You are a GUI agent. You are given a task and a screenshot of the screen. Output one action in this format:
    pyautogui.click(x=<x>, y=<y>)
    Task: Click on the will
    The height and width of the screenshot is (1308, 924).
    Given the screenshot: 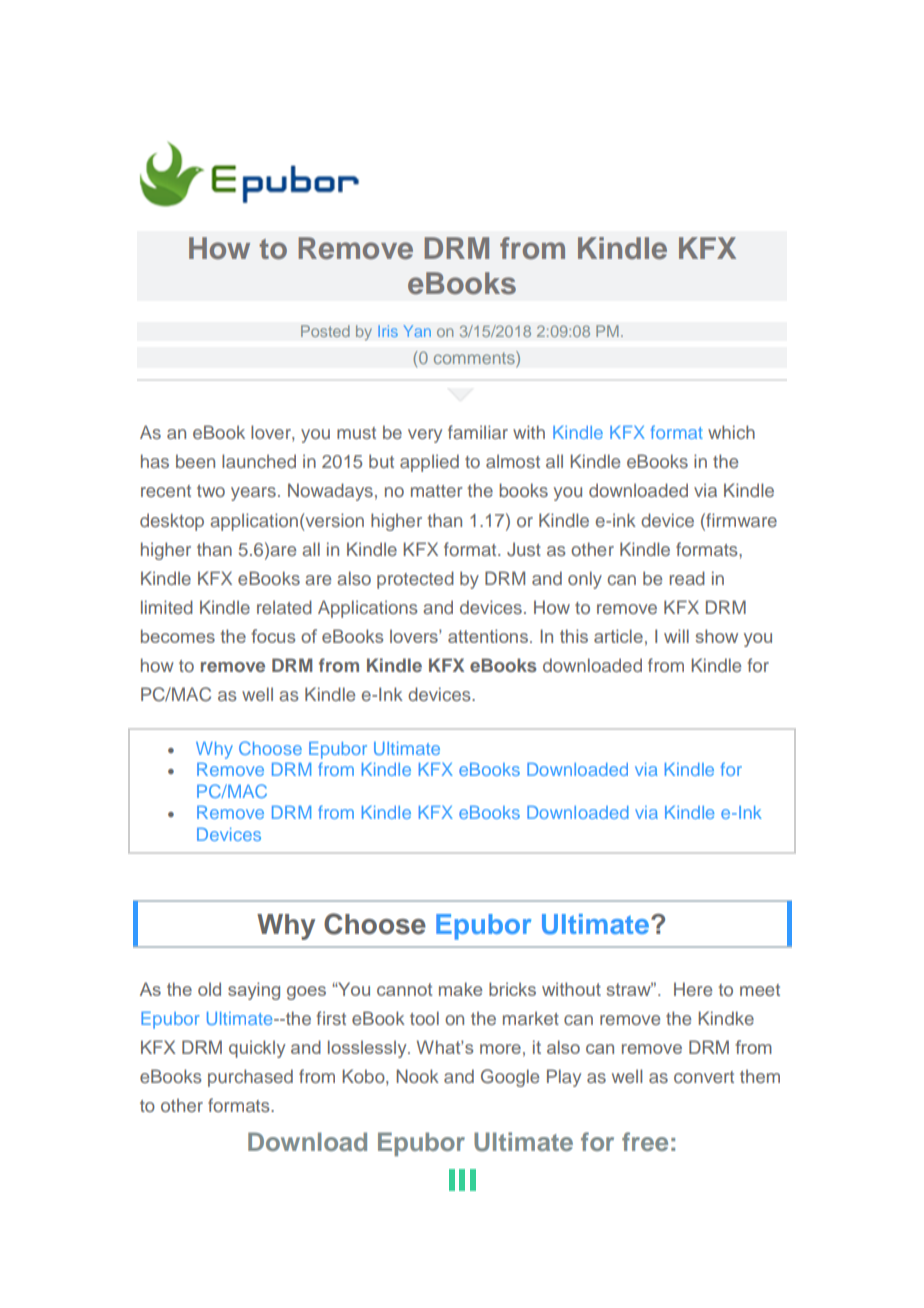 What is the action you would take?
    pyautogui.click(x=676, y=636)
